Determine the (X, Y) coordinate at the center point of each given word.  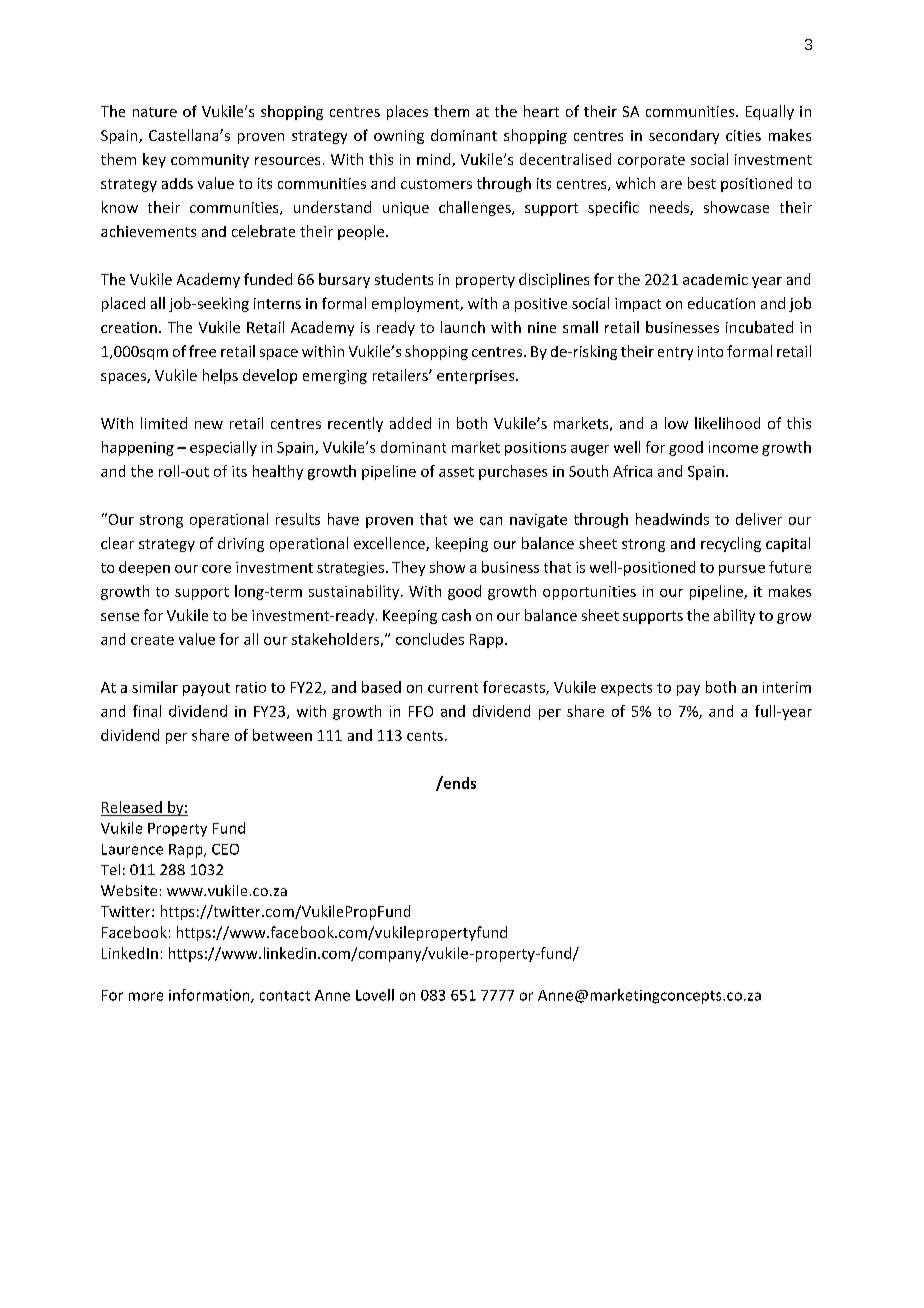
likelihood (727, 423)
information (210, 996)
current (453, 688)
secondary (684, 137)
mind (435, 160)
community (210, 161)
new (209, 425)
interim (787, 687)
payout (206, 689)
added (410, 423)
